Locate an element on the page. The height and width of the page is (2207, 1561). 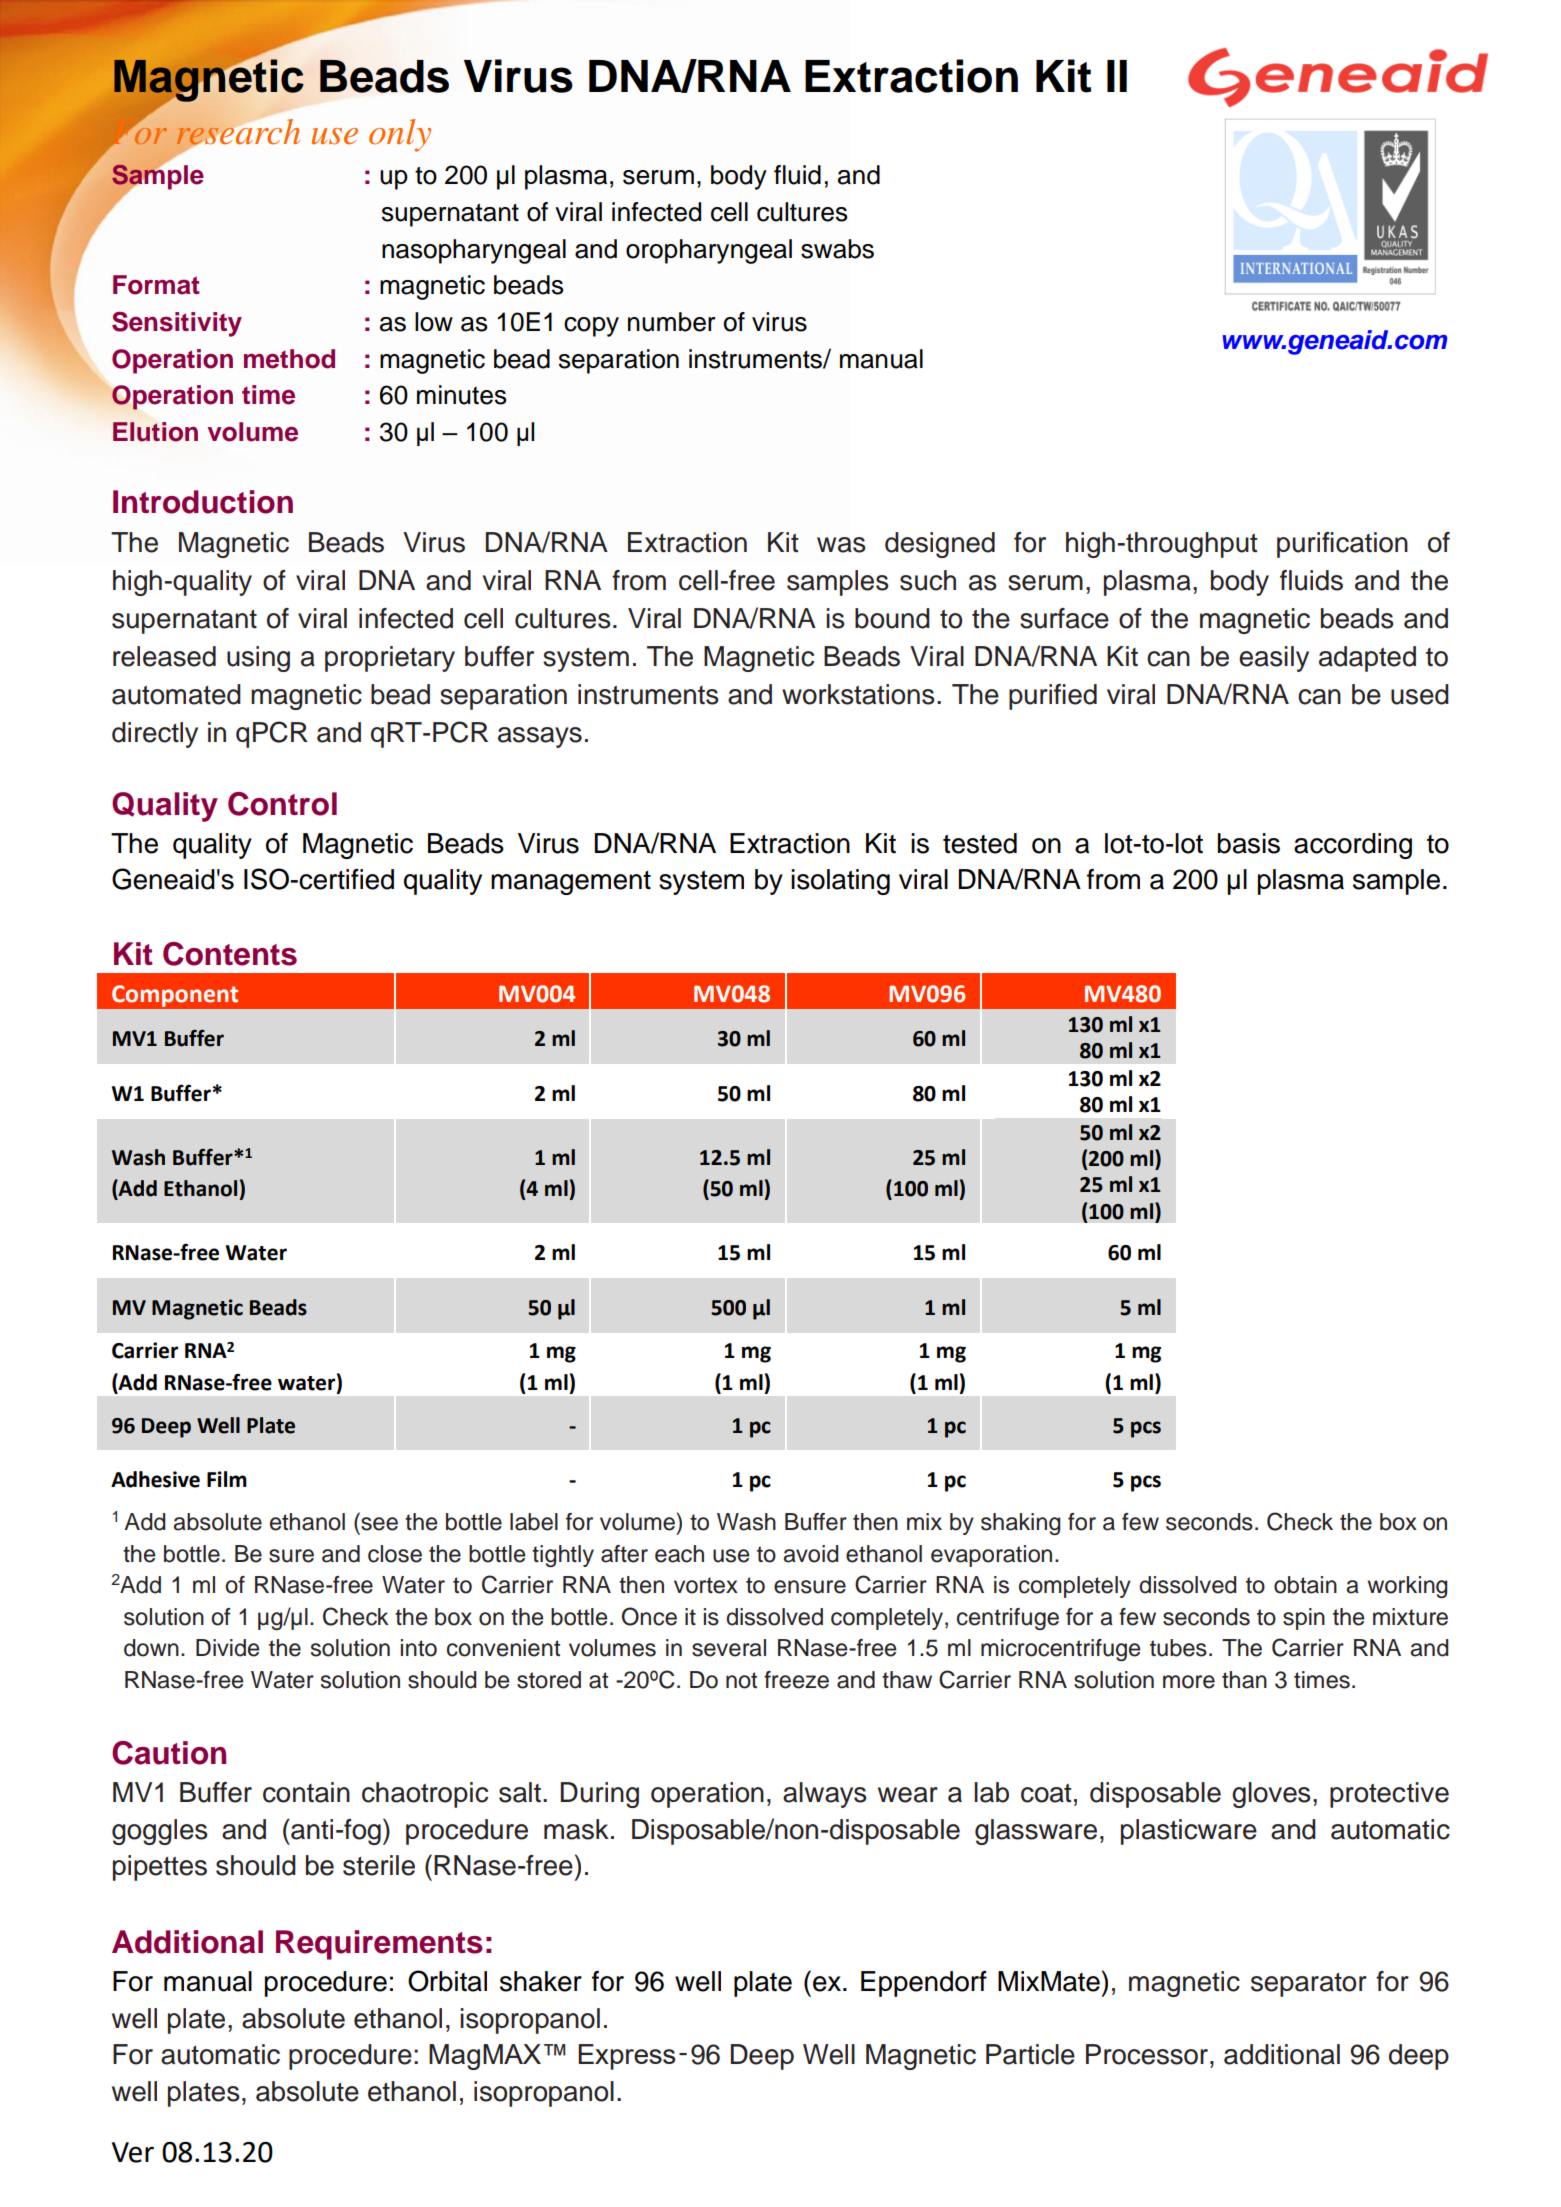
shaker is located at coordinates (541, 1981).
